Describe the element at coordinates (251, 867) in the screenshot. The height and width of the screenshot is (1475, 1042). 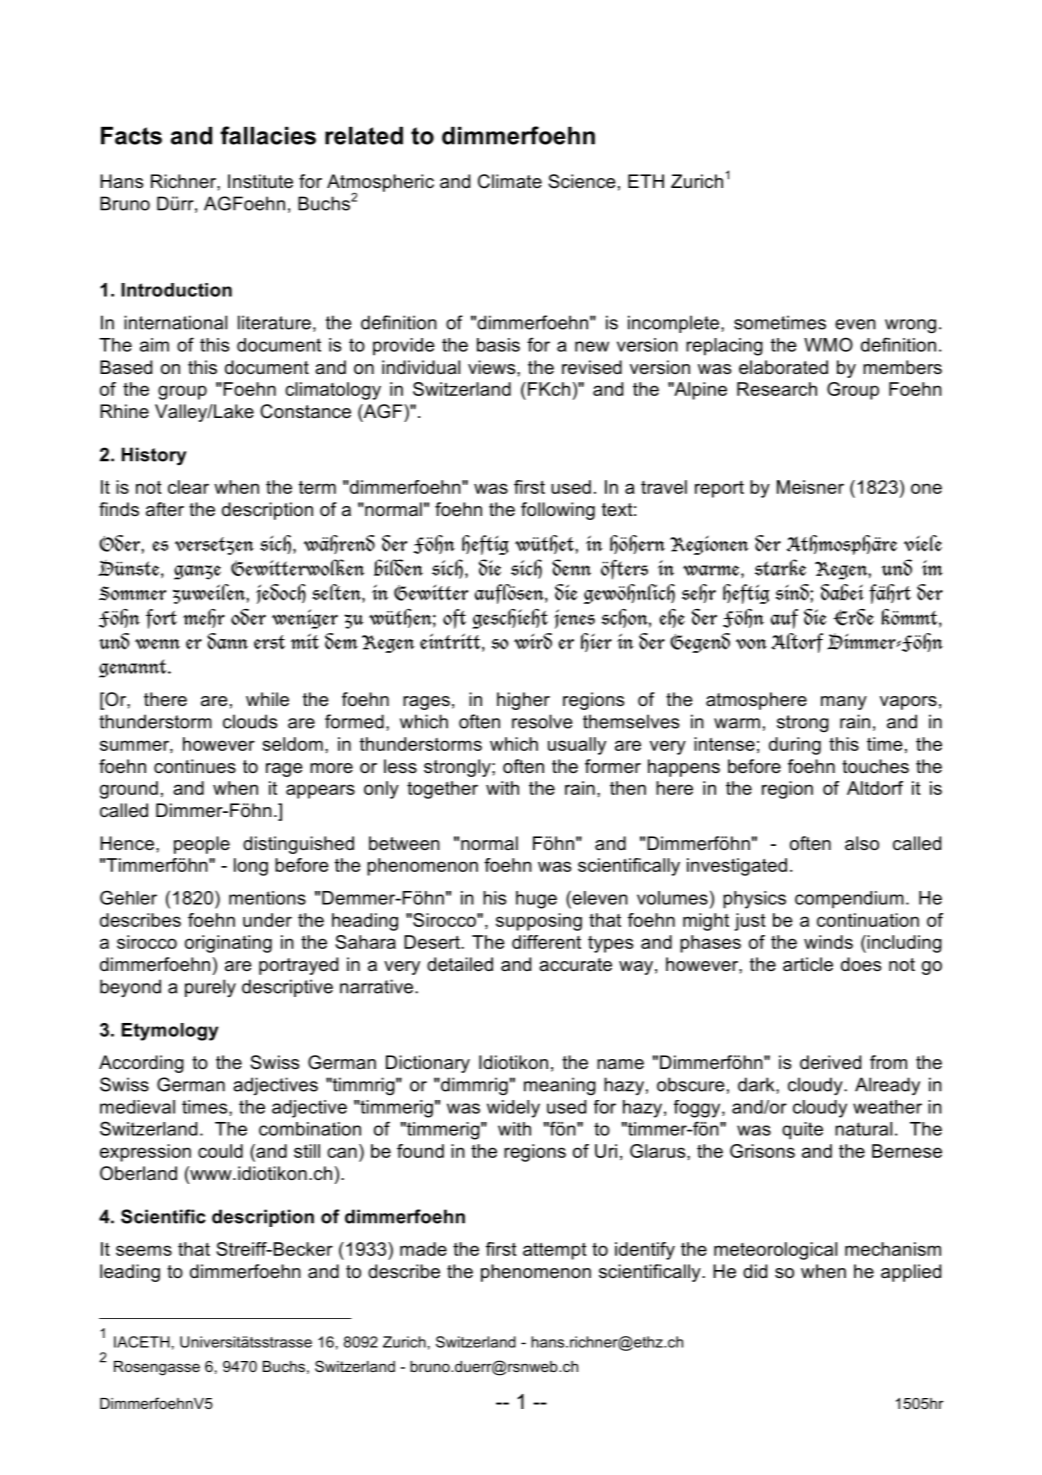
I see `long` at that location.
